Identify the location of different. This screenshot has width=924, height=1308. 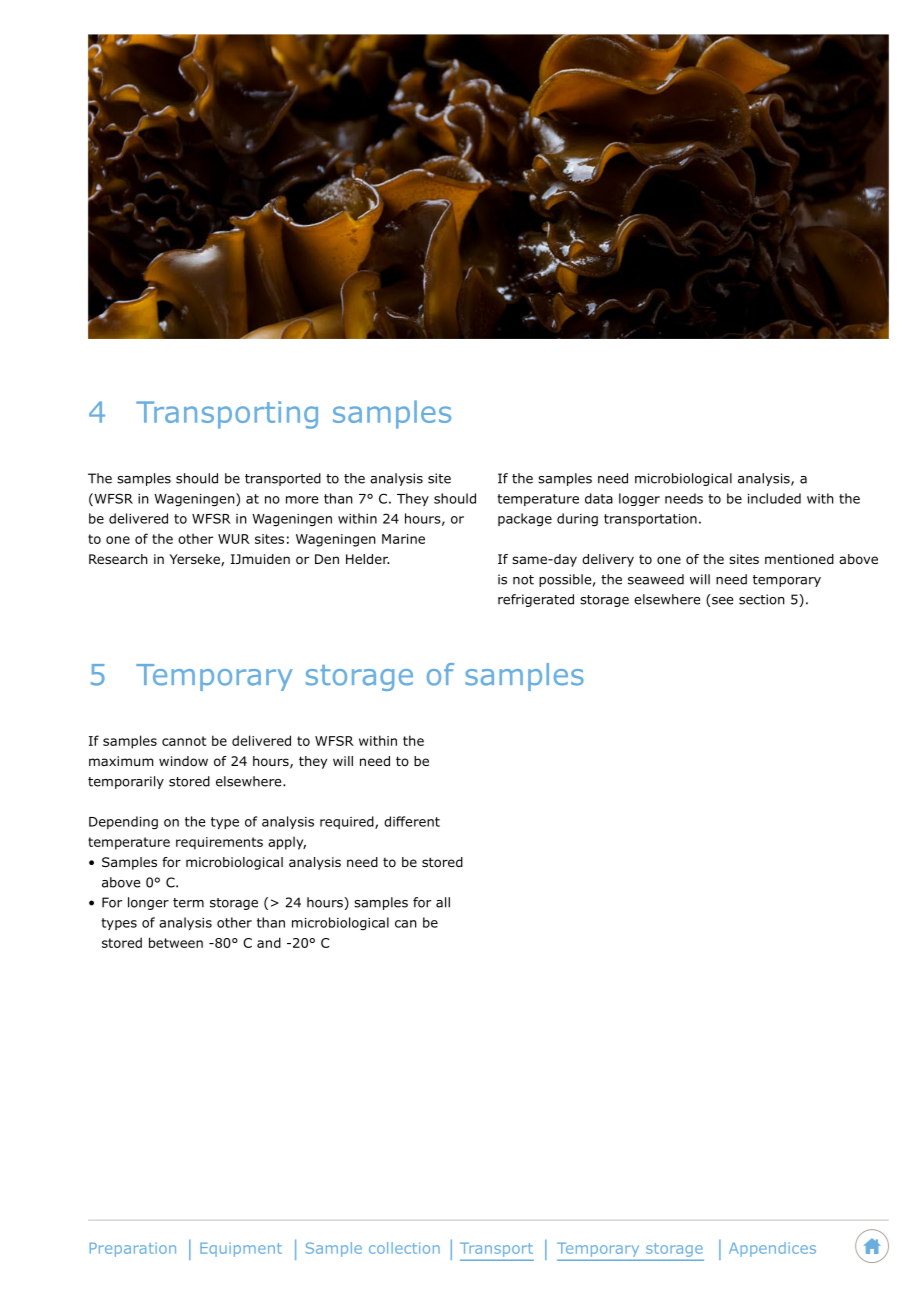
(412, 821).
